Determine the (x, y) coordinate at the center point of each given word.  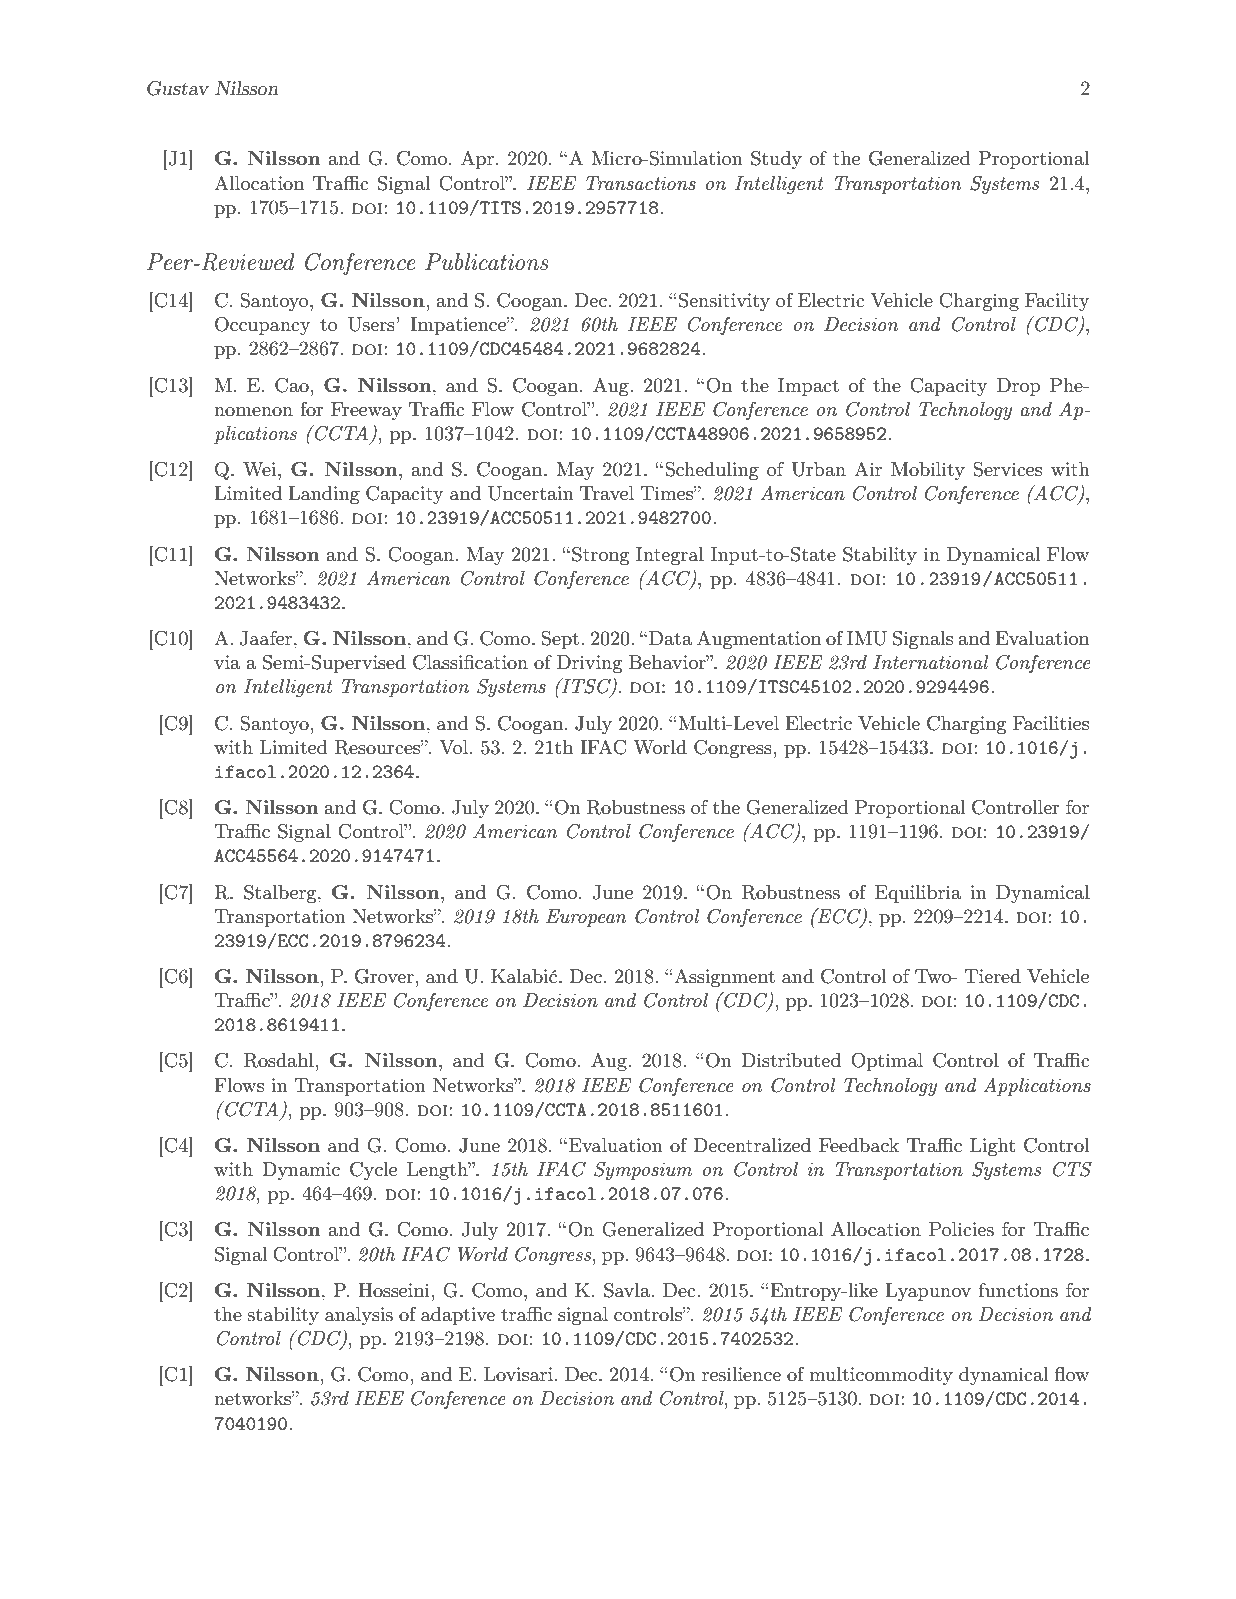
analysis (359, 1316)
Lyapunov (928, 1292)
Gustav (178, 88)
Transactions (641, 183)
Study (776, 160)
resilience (741, 1374)
